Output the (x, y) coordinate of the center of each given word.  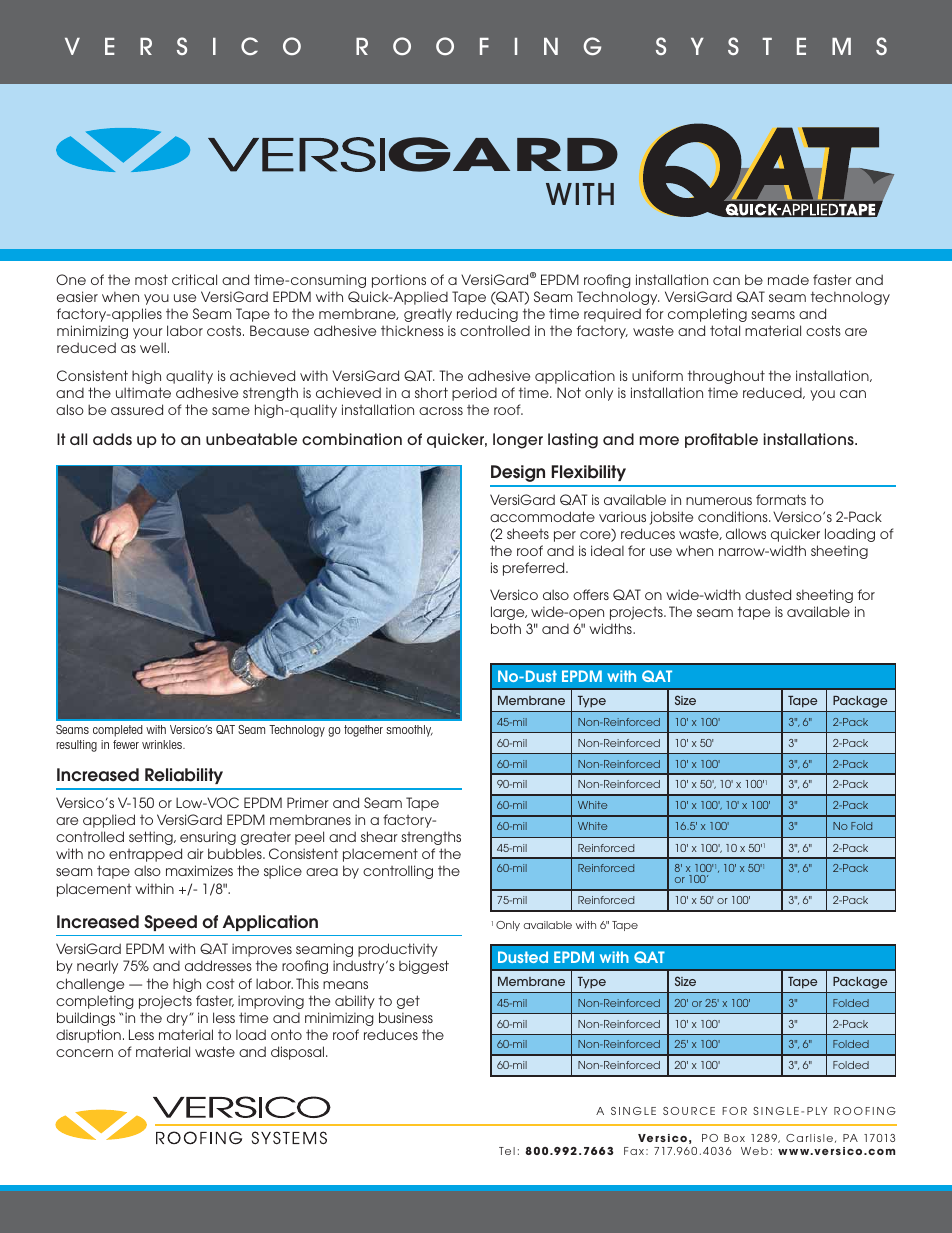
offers (591, 594)
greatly (428, 315)
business (406, 1017)
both (506, 628)
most (151, 279)
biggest (424, 967)
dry (178, 1019)
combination (352, 439)
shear (379, 836)
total (725, 330)
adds (112, 439)
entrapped (145, 855)
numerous (719, 501)
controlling (398, 872)
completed (118, 731)
